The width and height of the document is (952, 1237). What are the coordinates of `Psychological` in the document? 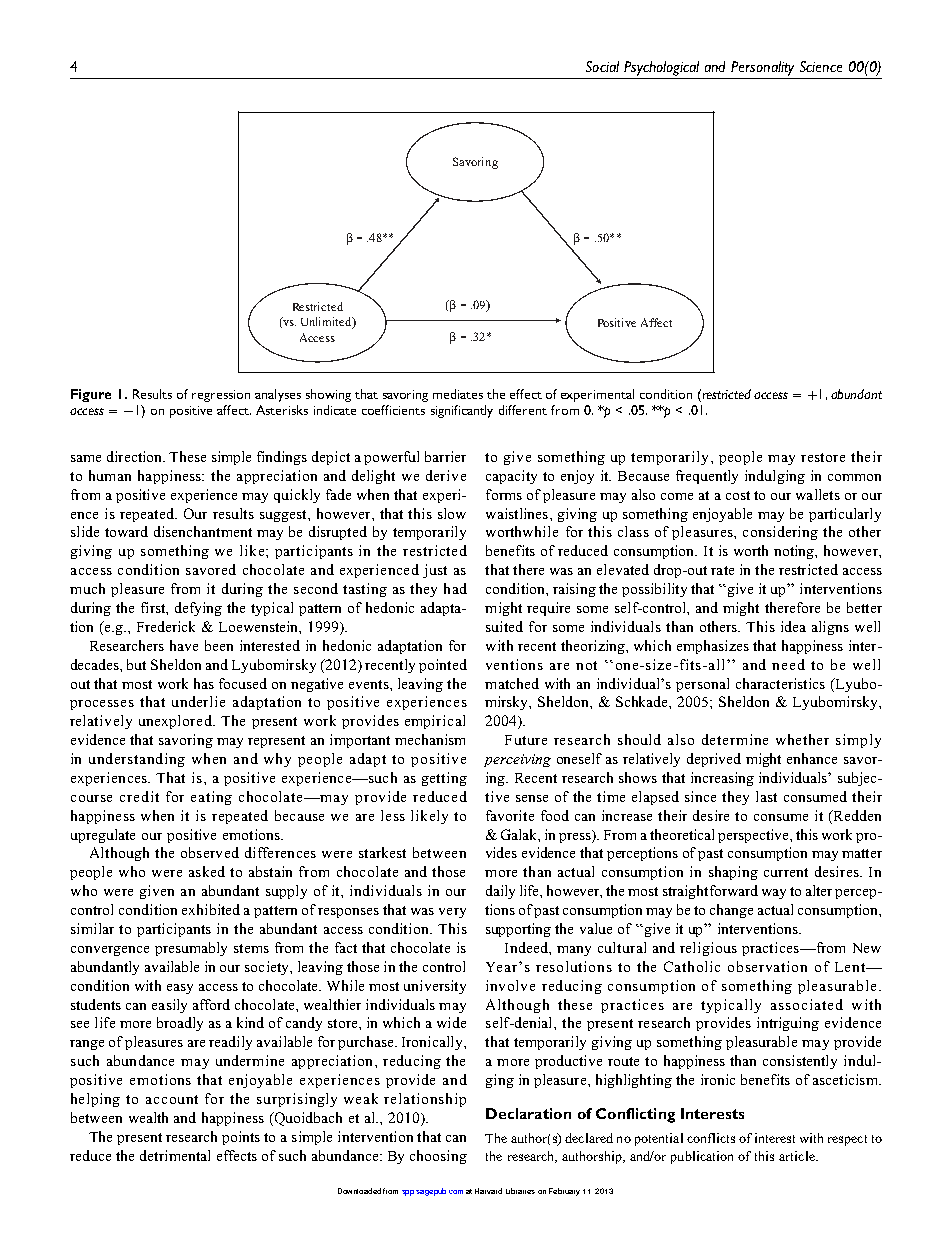 It's located at (661, 68).
